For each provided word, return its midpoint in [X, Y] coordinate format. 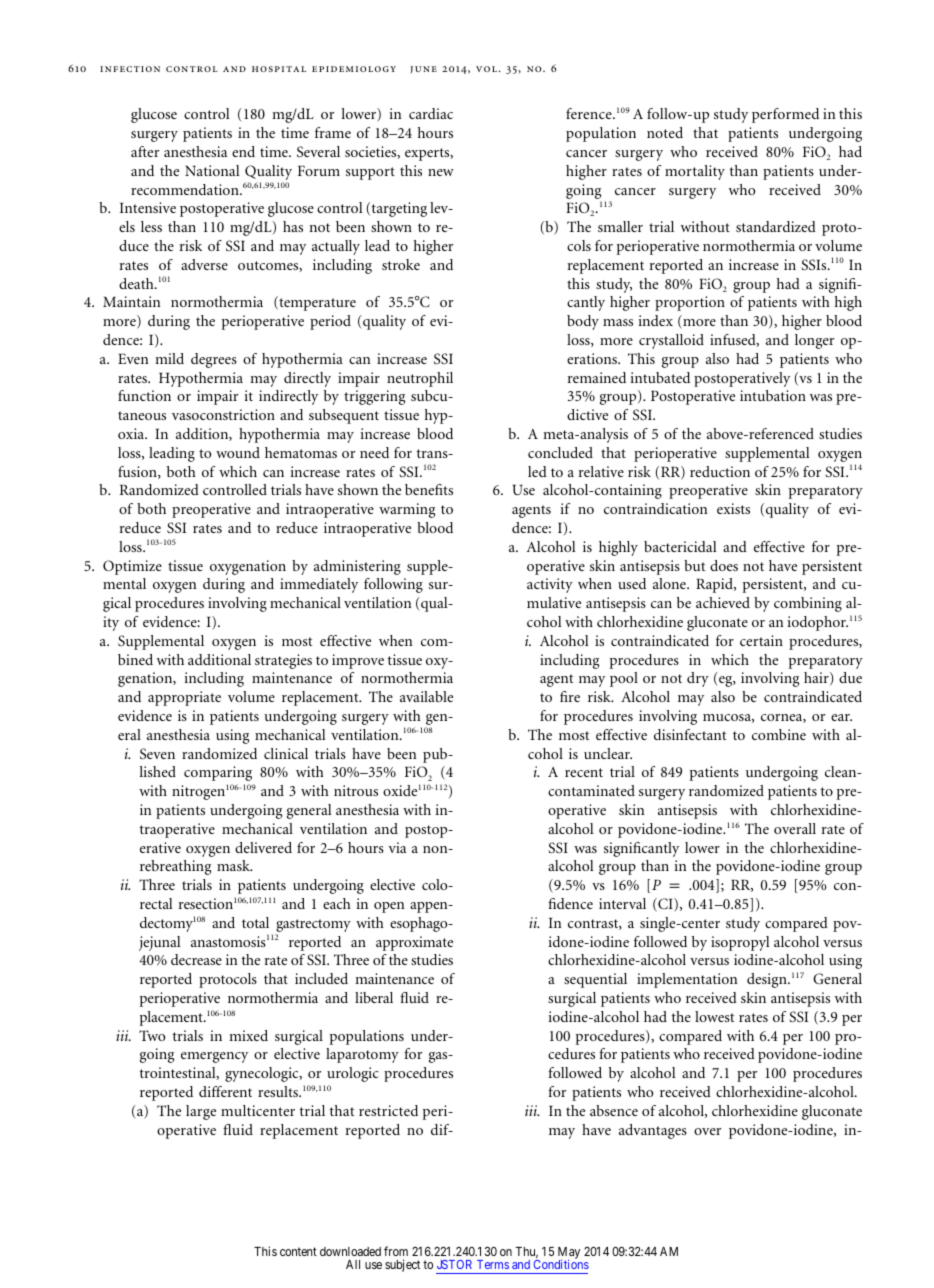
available [426, 696]
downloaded [350, 1251]
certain [761, 640]
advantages [653, 1131]
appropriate [184, 698]
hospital [279, 69]
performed [785, 115]
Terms [493, 1264]
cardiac [431, 113]
